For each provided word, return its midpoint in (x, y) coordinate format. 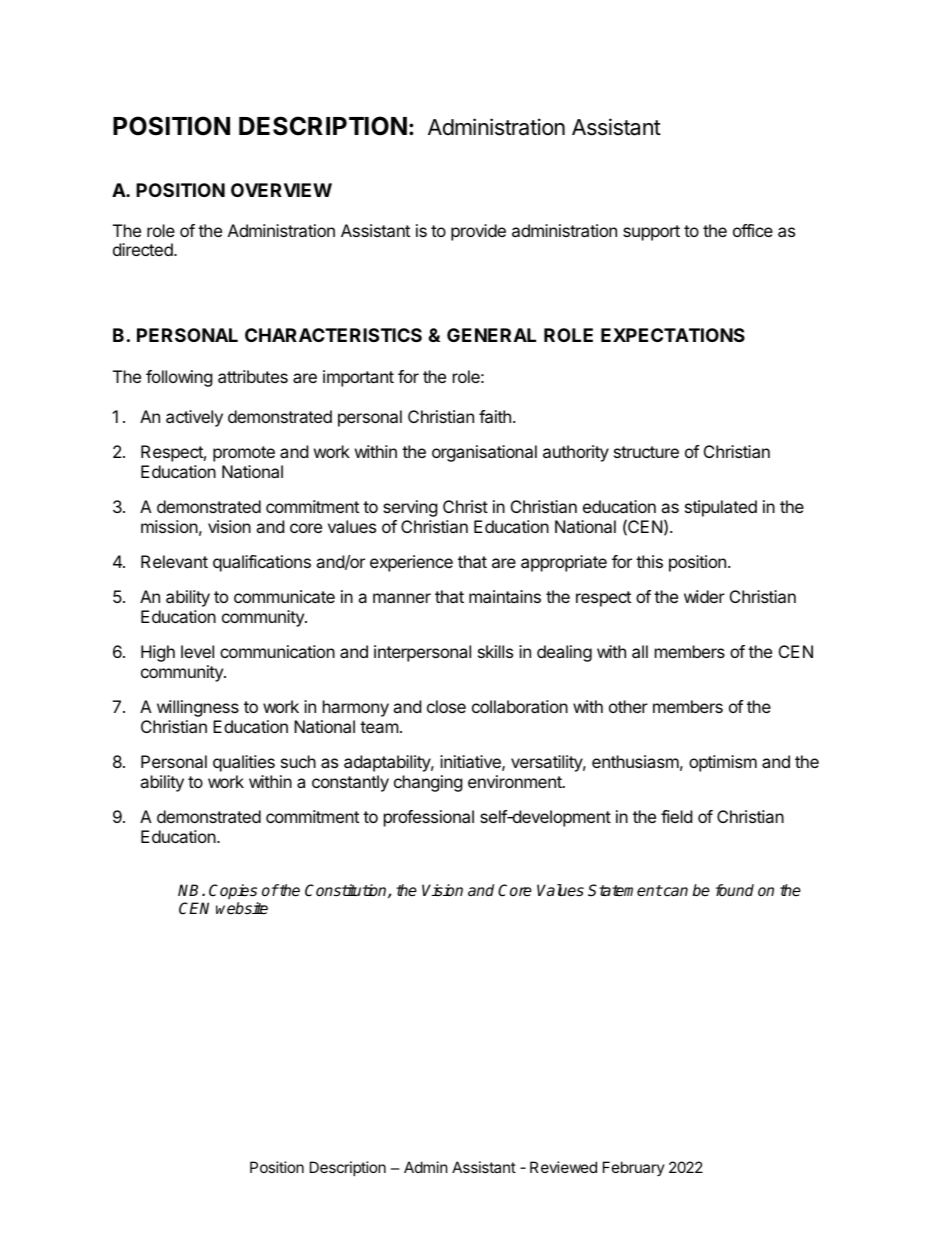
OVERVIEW (281, 190)
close (446, 706)
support (651, 233)
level (197, 651)
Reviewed (563, 1167)
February (634, 1168)
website (242, 908)
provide (478, 232)
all (640, 651)
